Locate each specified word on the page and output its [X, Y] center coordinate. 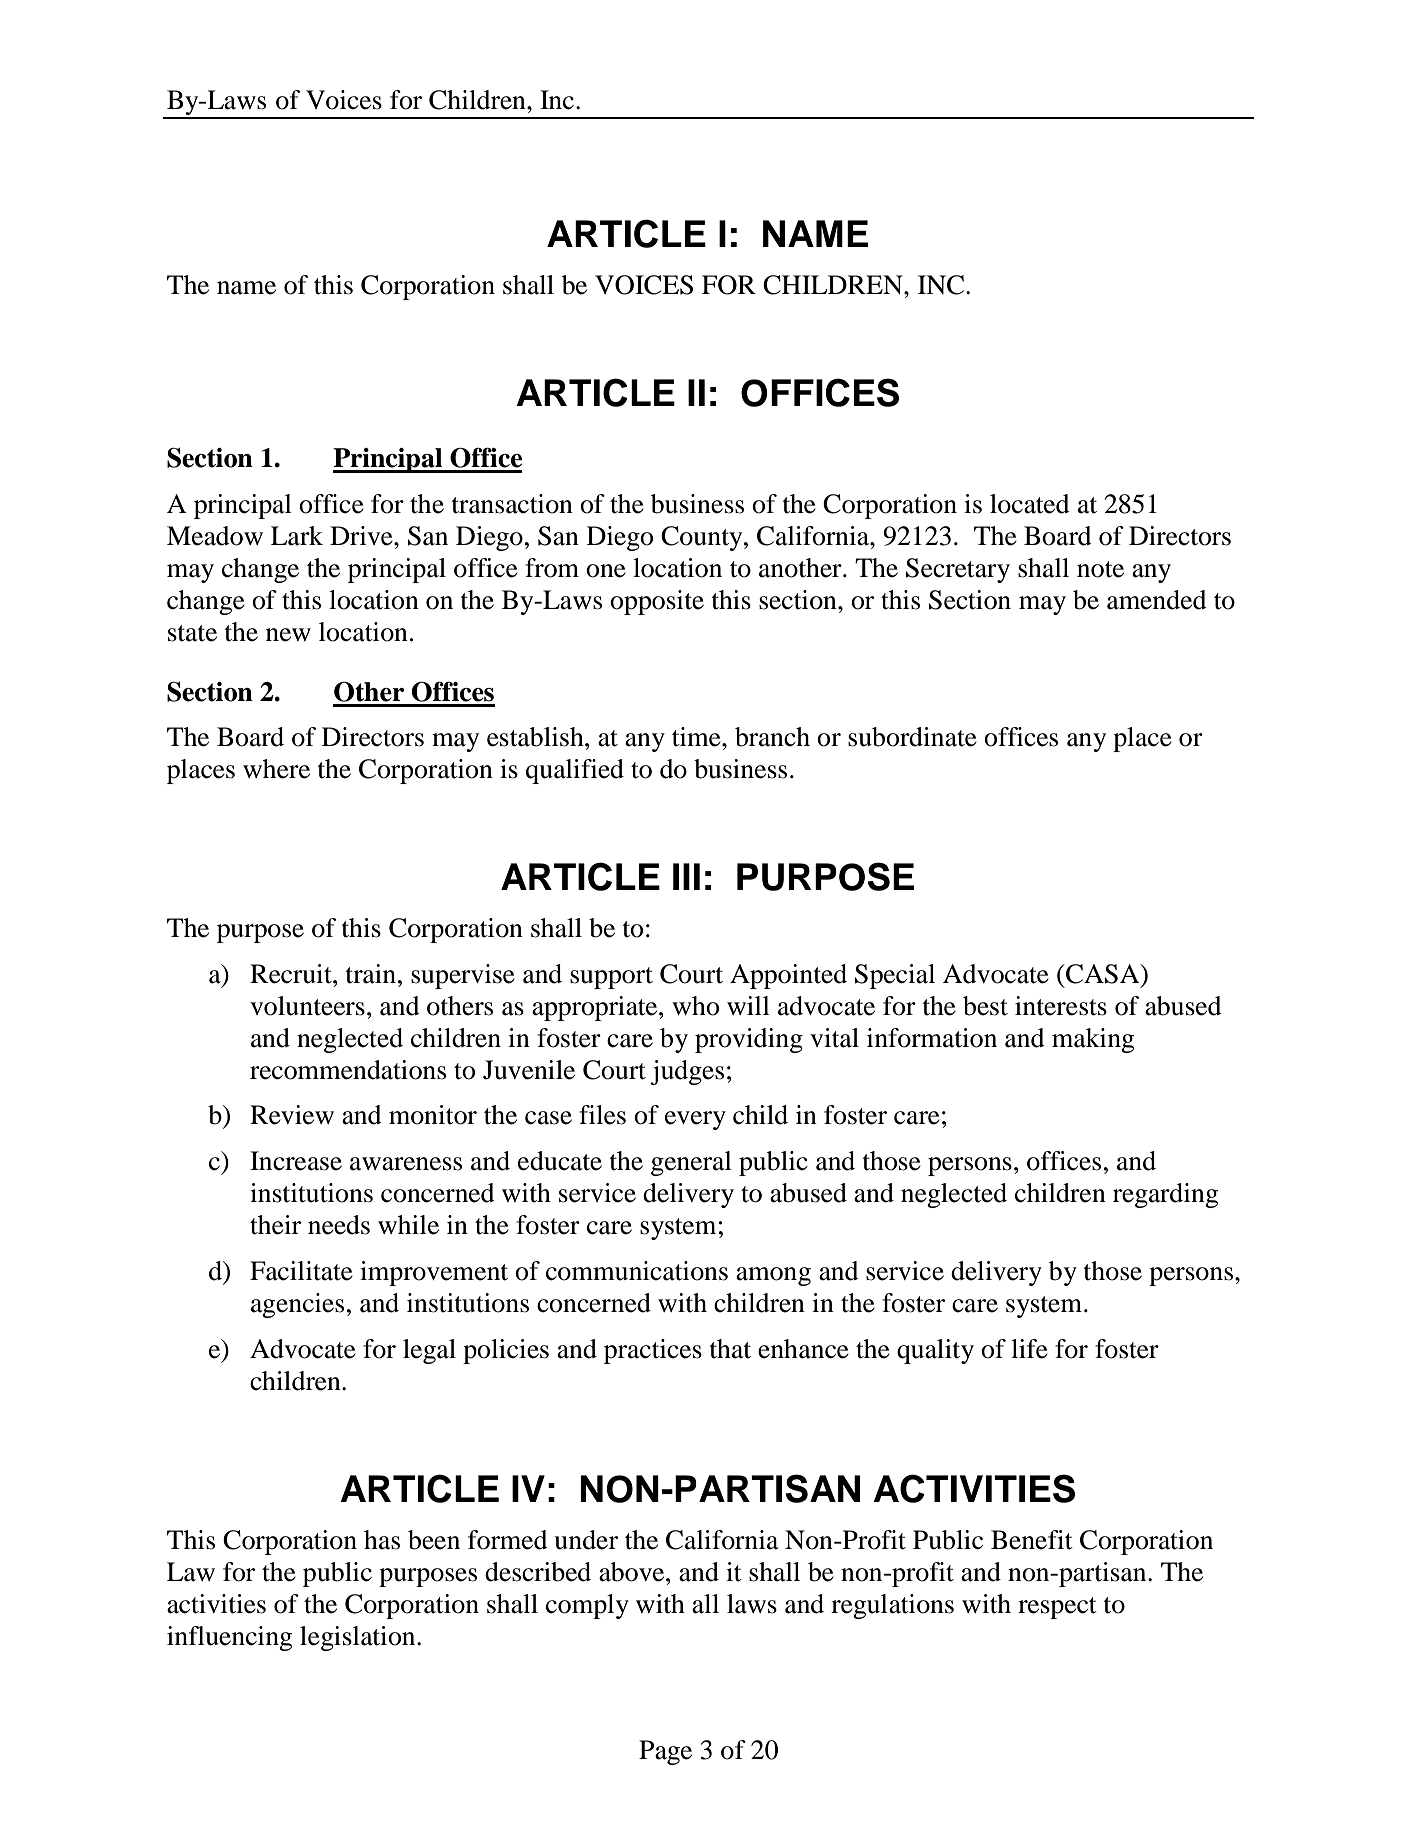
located [1030, 504]
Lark [297, 536]
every [695, 1120]
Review [292, 1115]
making [1093, 1040]
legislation [359, 1638]
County [703, 538]
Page [665, 1752]
